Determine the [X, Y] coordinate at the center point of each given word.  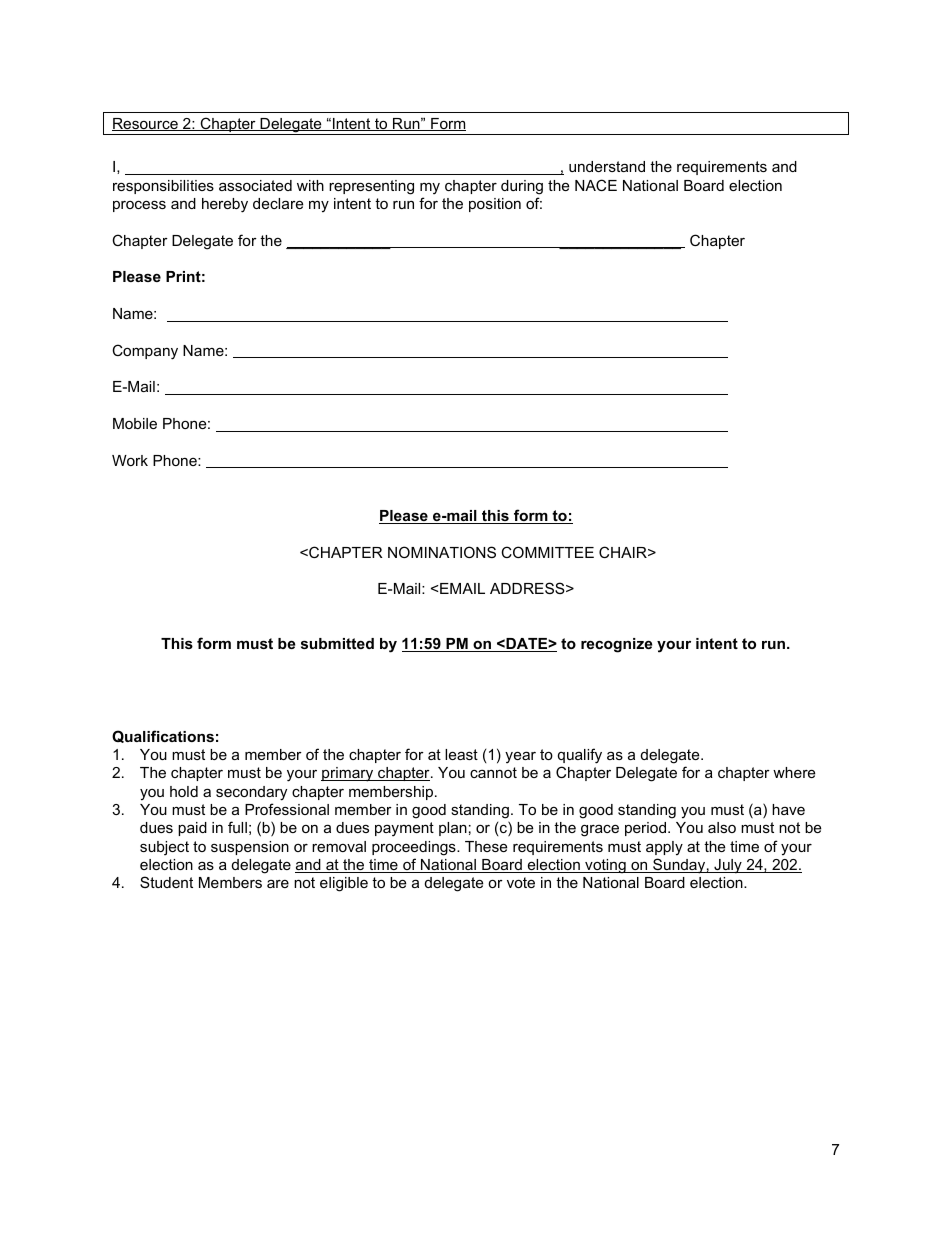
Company [145, 352]
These [486, 846]
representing [371, 187]
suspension [250, 848]
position [495, 205]
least [461, 754]
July [728, 866]
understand [607, 166]
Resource [146, 124]
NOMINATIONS [442, 552]
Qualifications [163, 736]
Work [130, 460]
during [522, 187]
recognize [616, 645]
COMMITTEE [547, 552]
